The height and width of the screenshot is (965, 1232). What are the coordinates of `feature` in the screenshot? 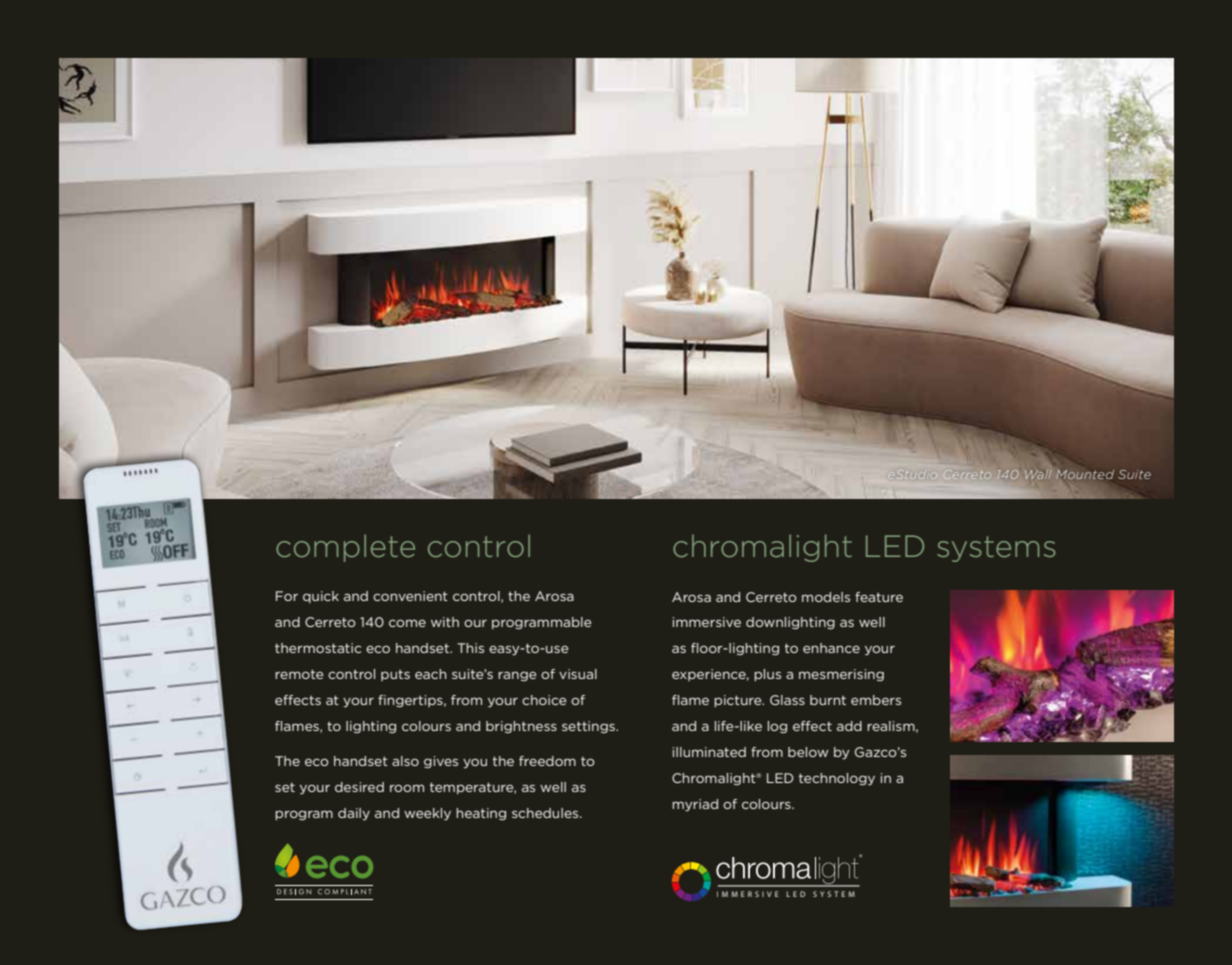 It's located at (879, 597).
